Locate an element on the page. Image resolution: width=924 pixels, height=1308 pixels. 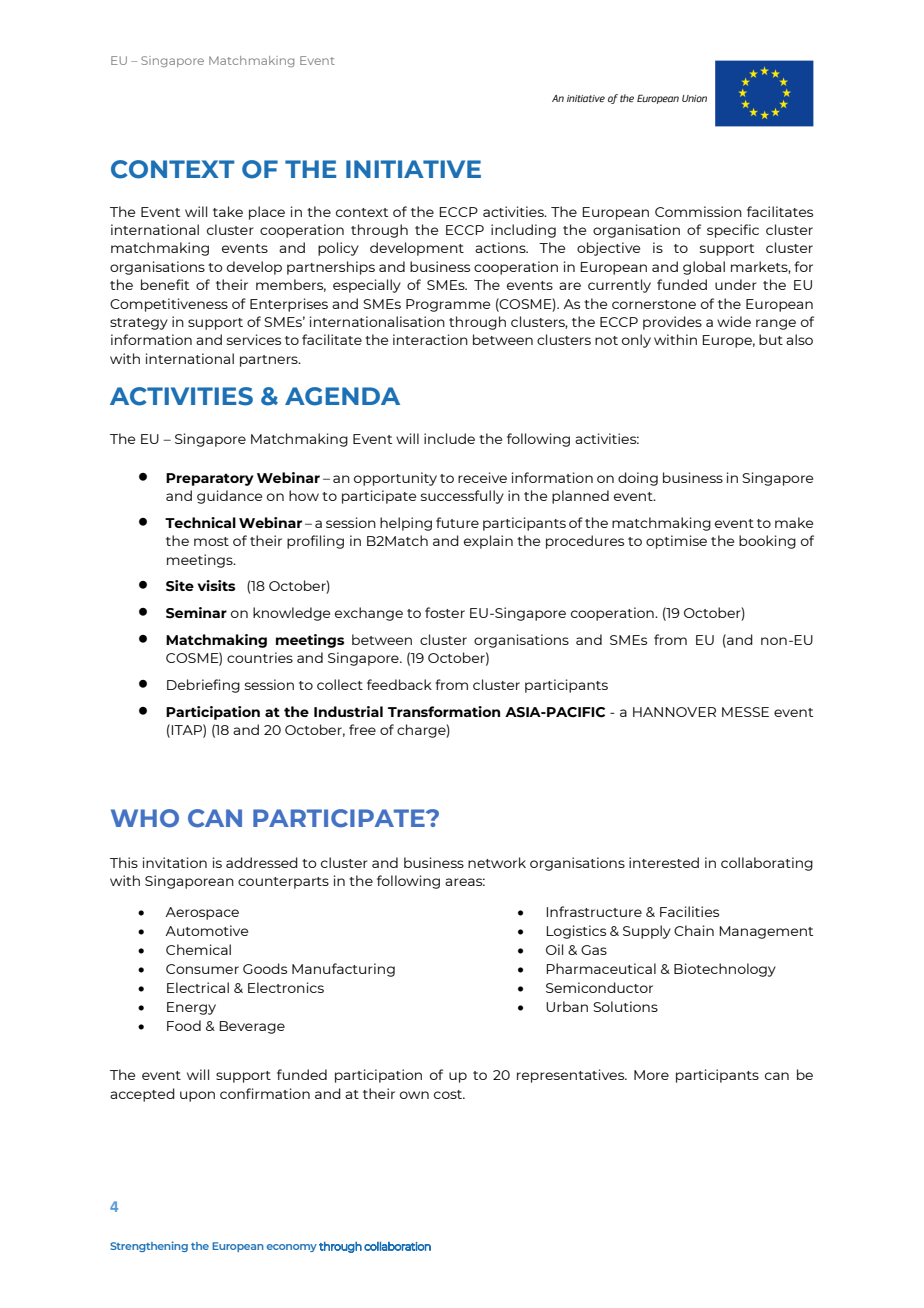
More is located at coordinates (651, 1075).
